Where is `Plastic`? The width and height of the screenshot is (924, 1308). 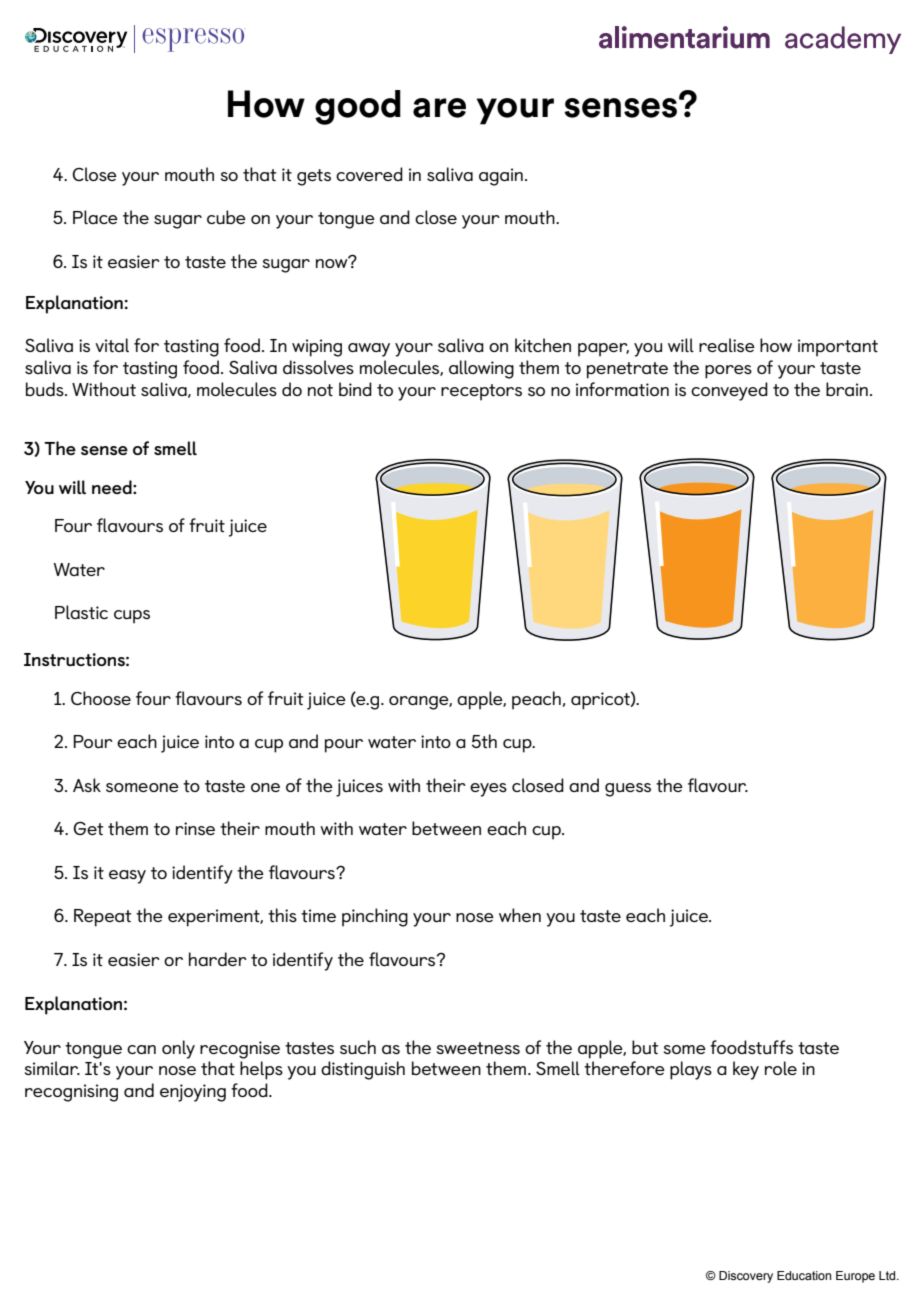 Plastic is located at coordinates (81, 612).
